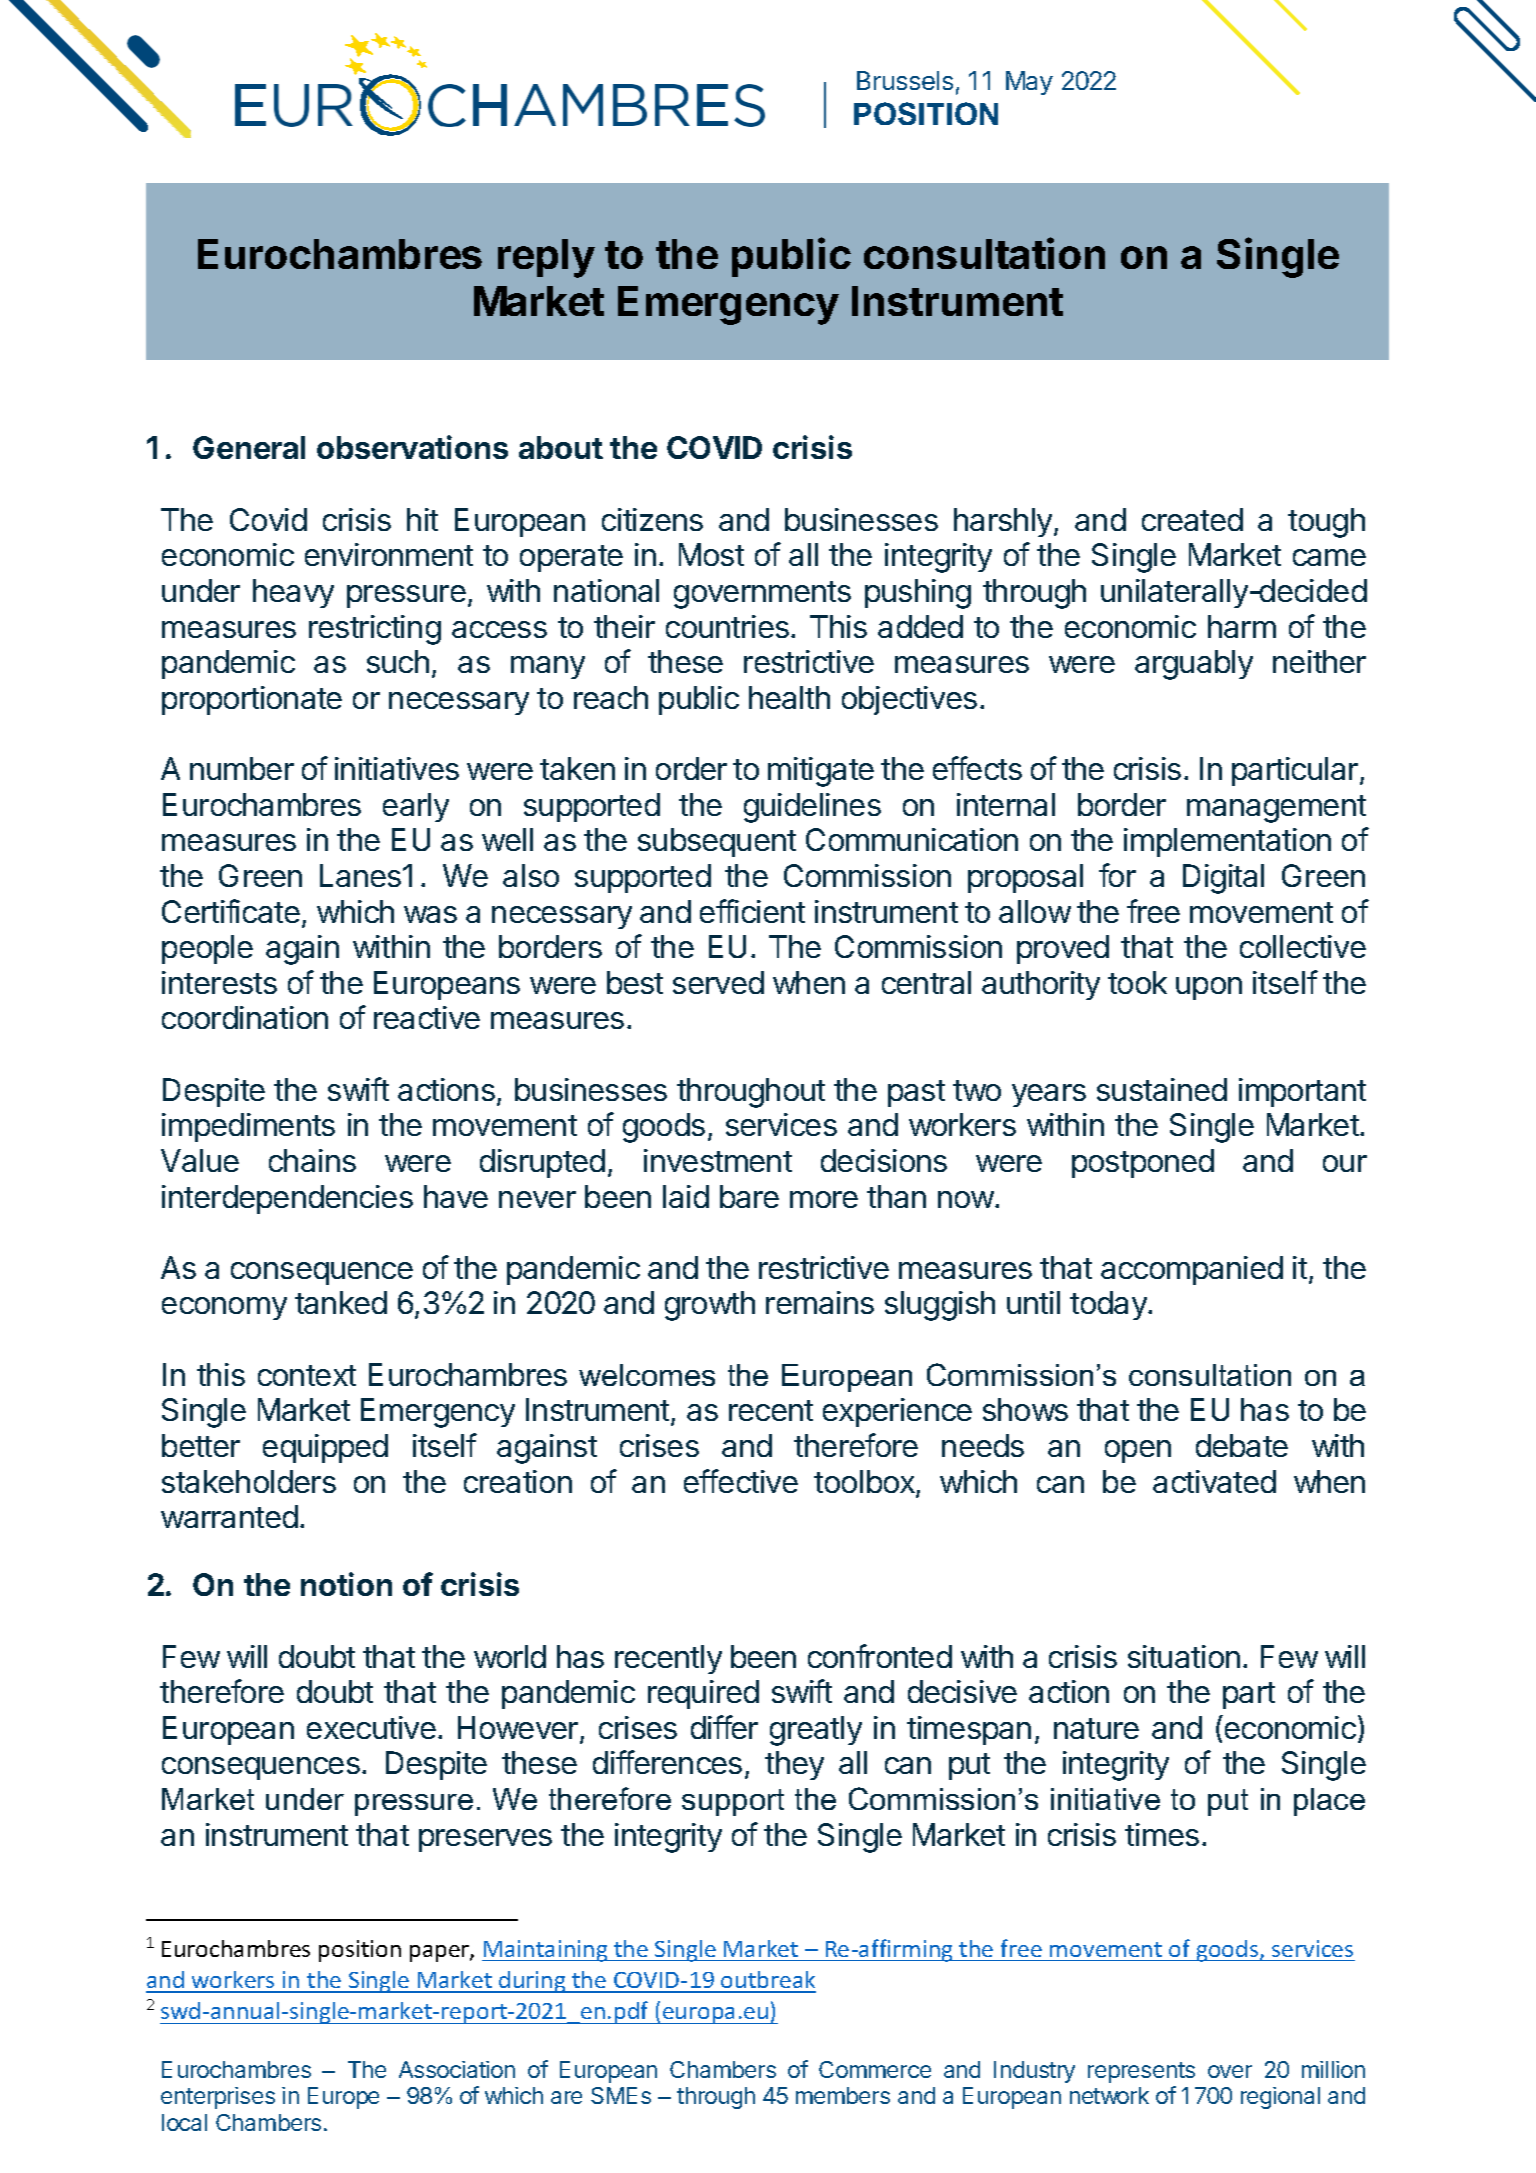 The width and height of the screenshot is (1536, 2173). What do you see at coordinates (727, 626) in the screenshot?
I see `countries` at bounding box center [727, 626].
